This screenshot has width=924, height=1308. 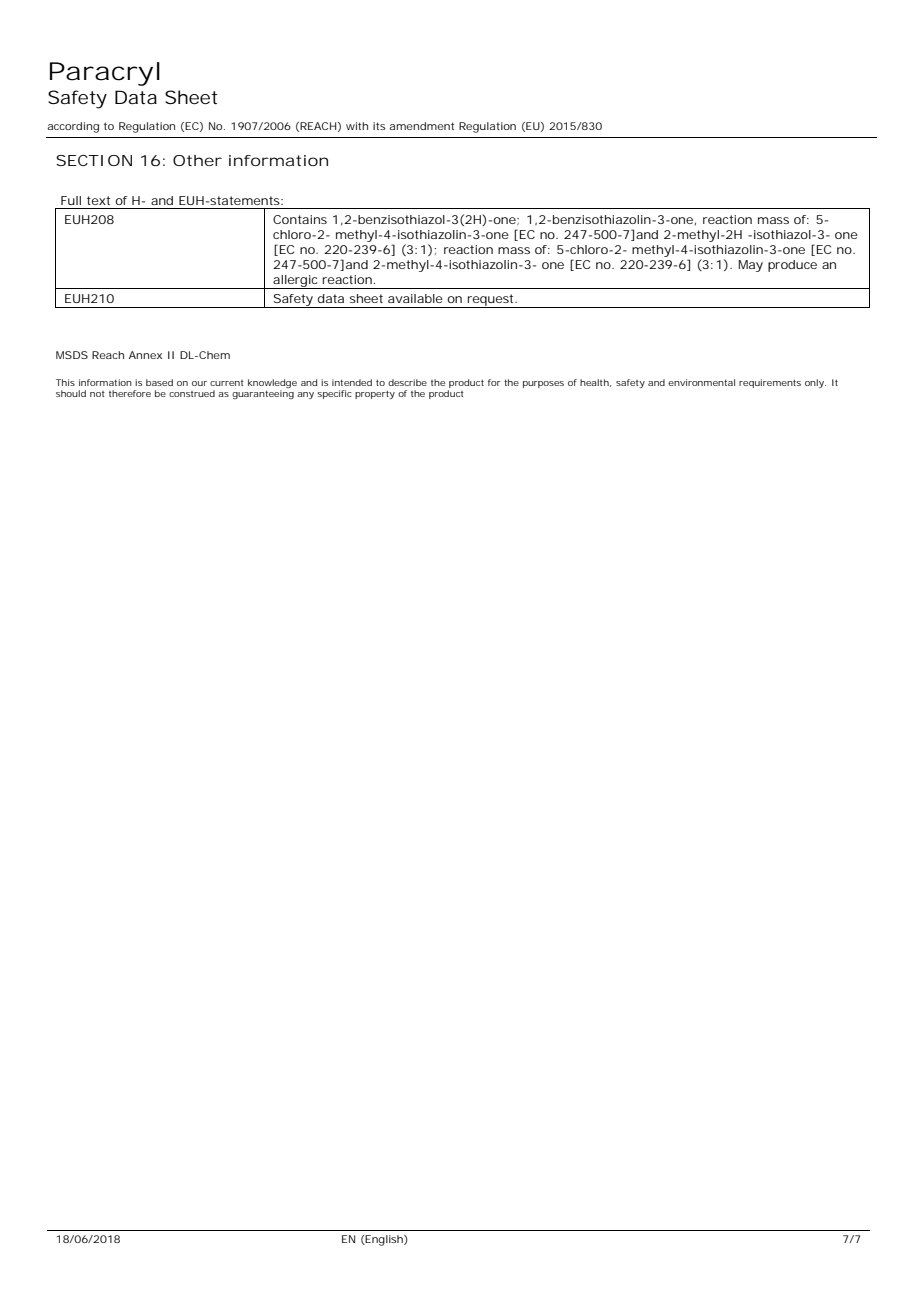 What do you see at coordinates (750, 266) in the screenshot?
I see `May` at bounding box center [750, 266].
